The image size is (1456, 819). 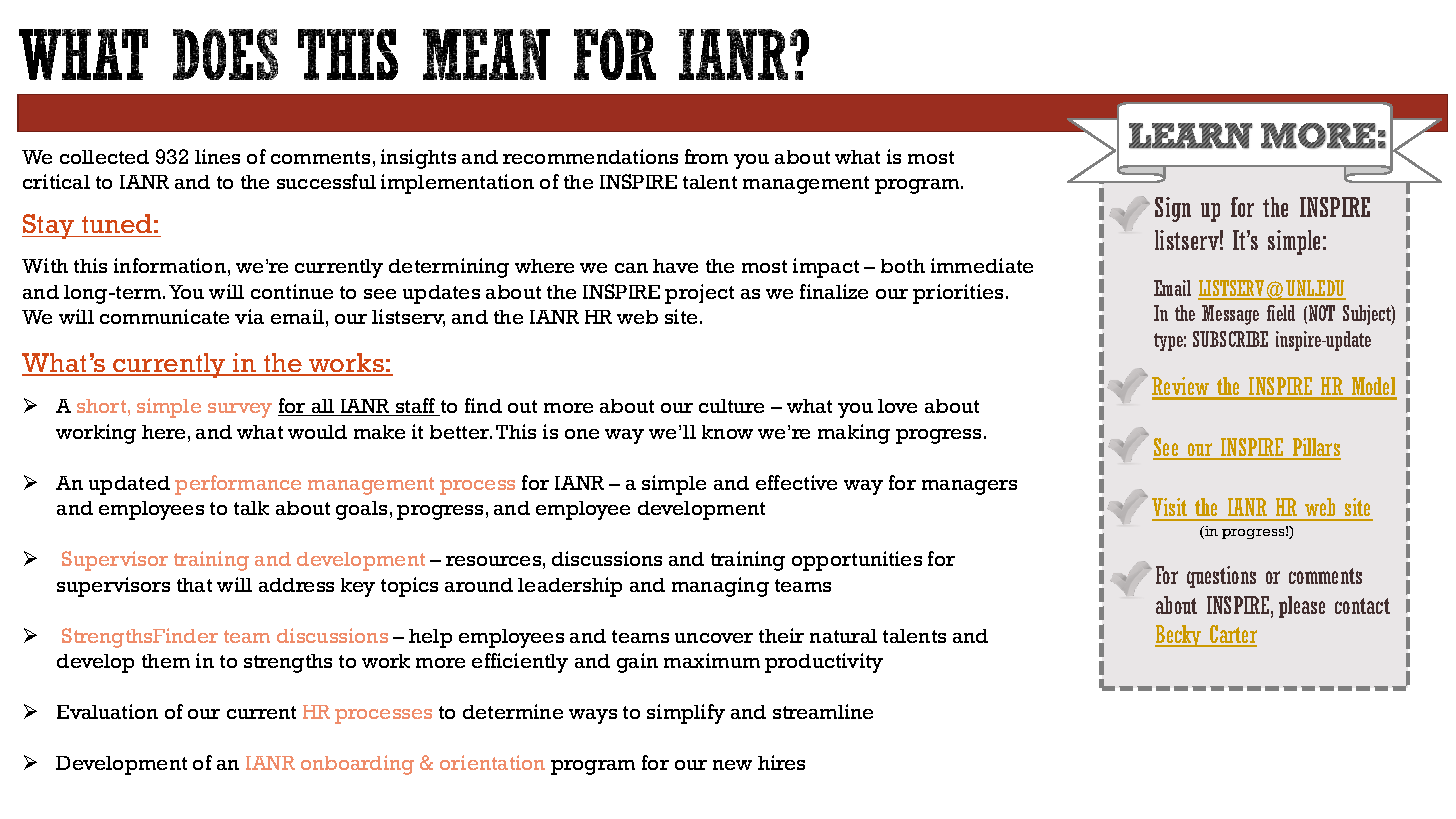 I want to click on onboarding, so click(x=357, y=765).
